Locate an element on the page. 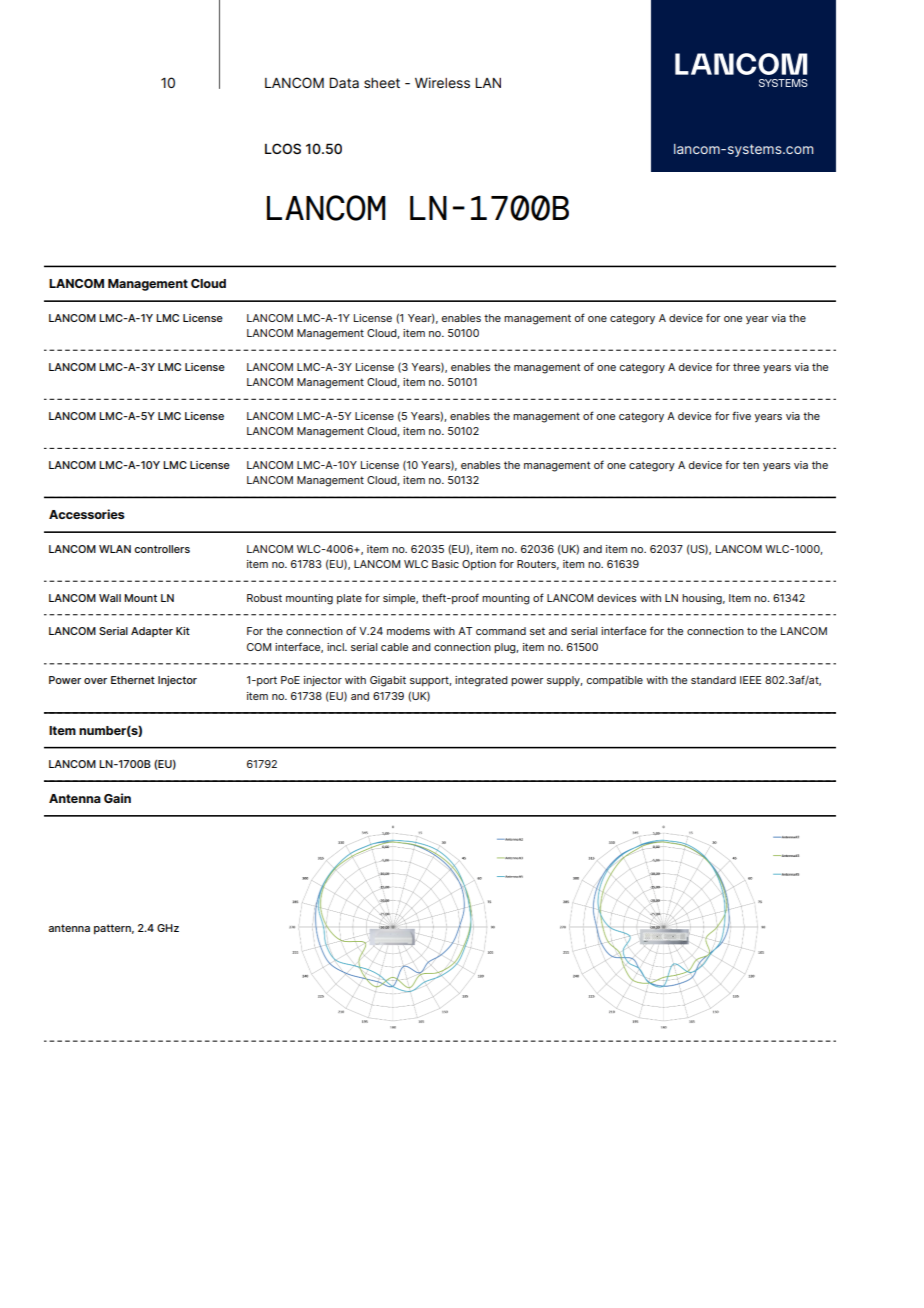 This document has width=924, height=1308. five is located at coordinates (741, 415).
